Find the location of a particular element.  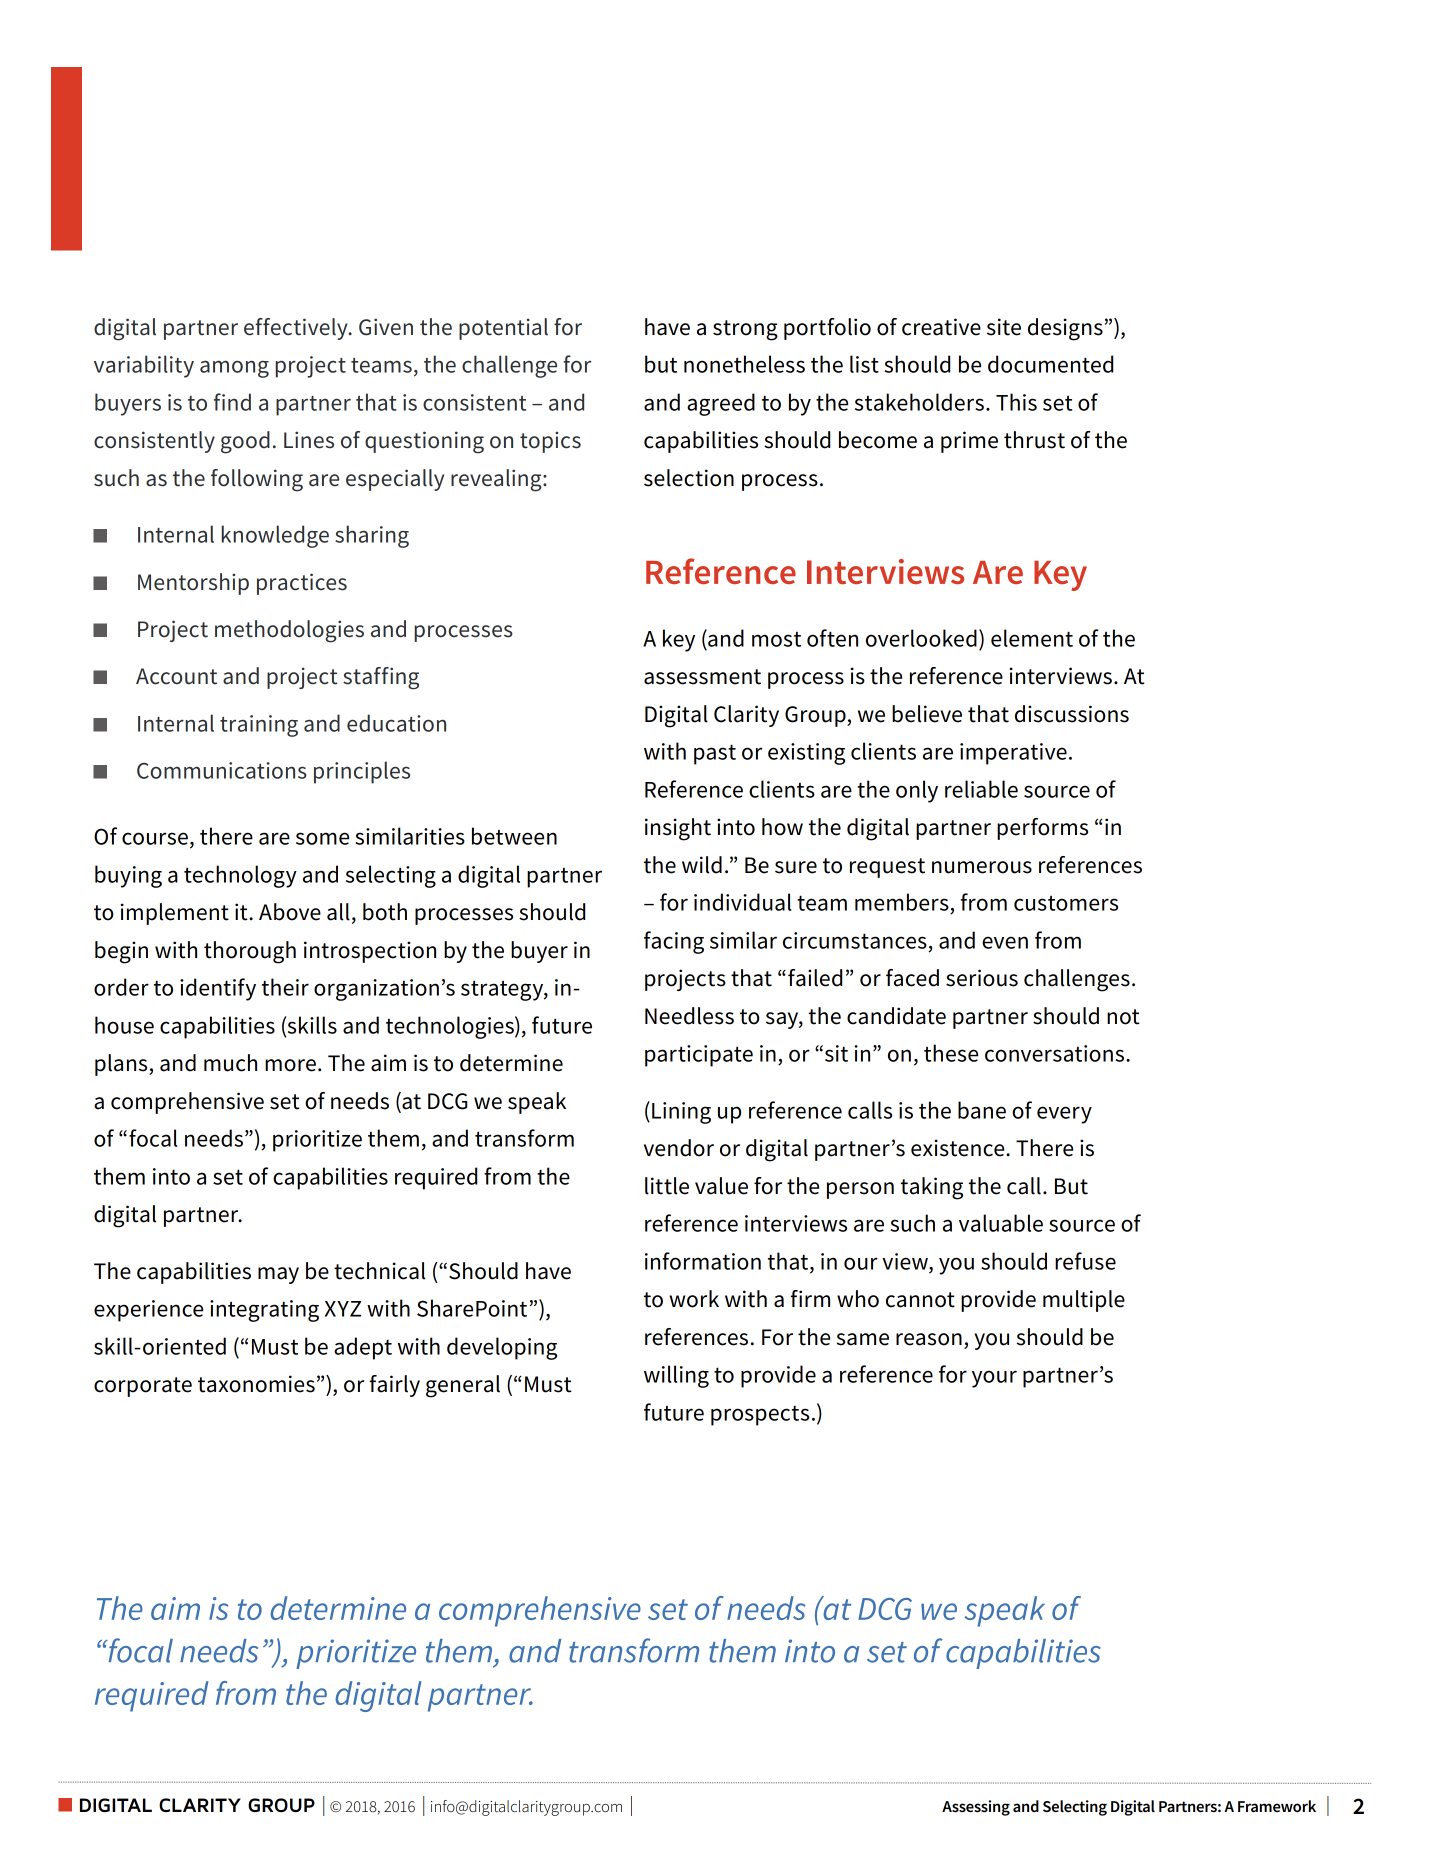

participate is located at coordinates (699, 1056).
